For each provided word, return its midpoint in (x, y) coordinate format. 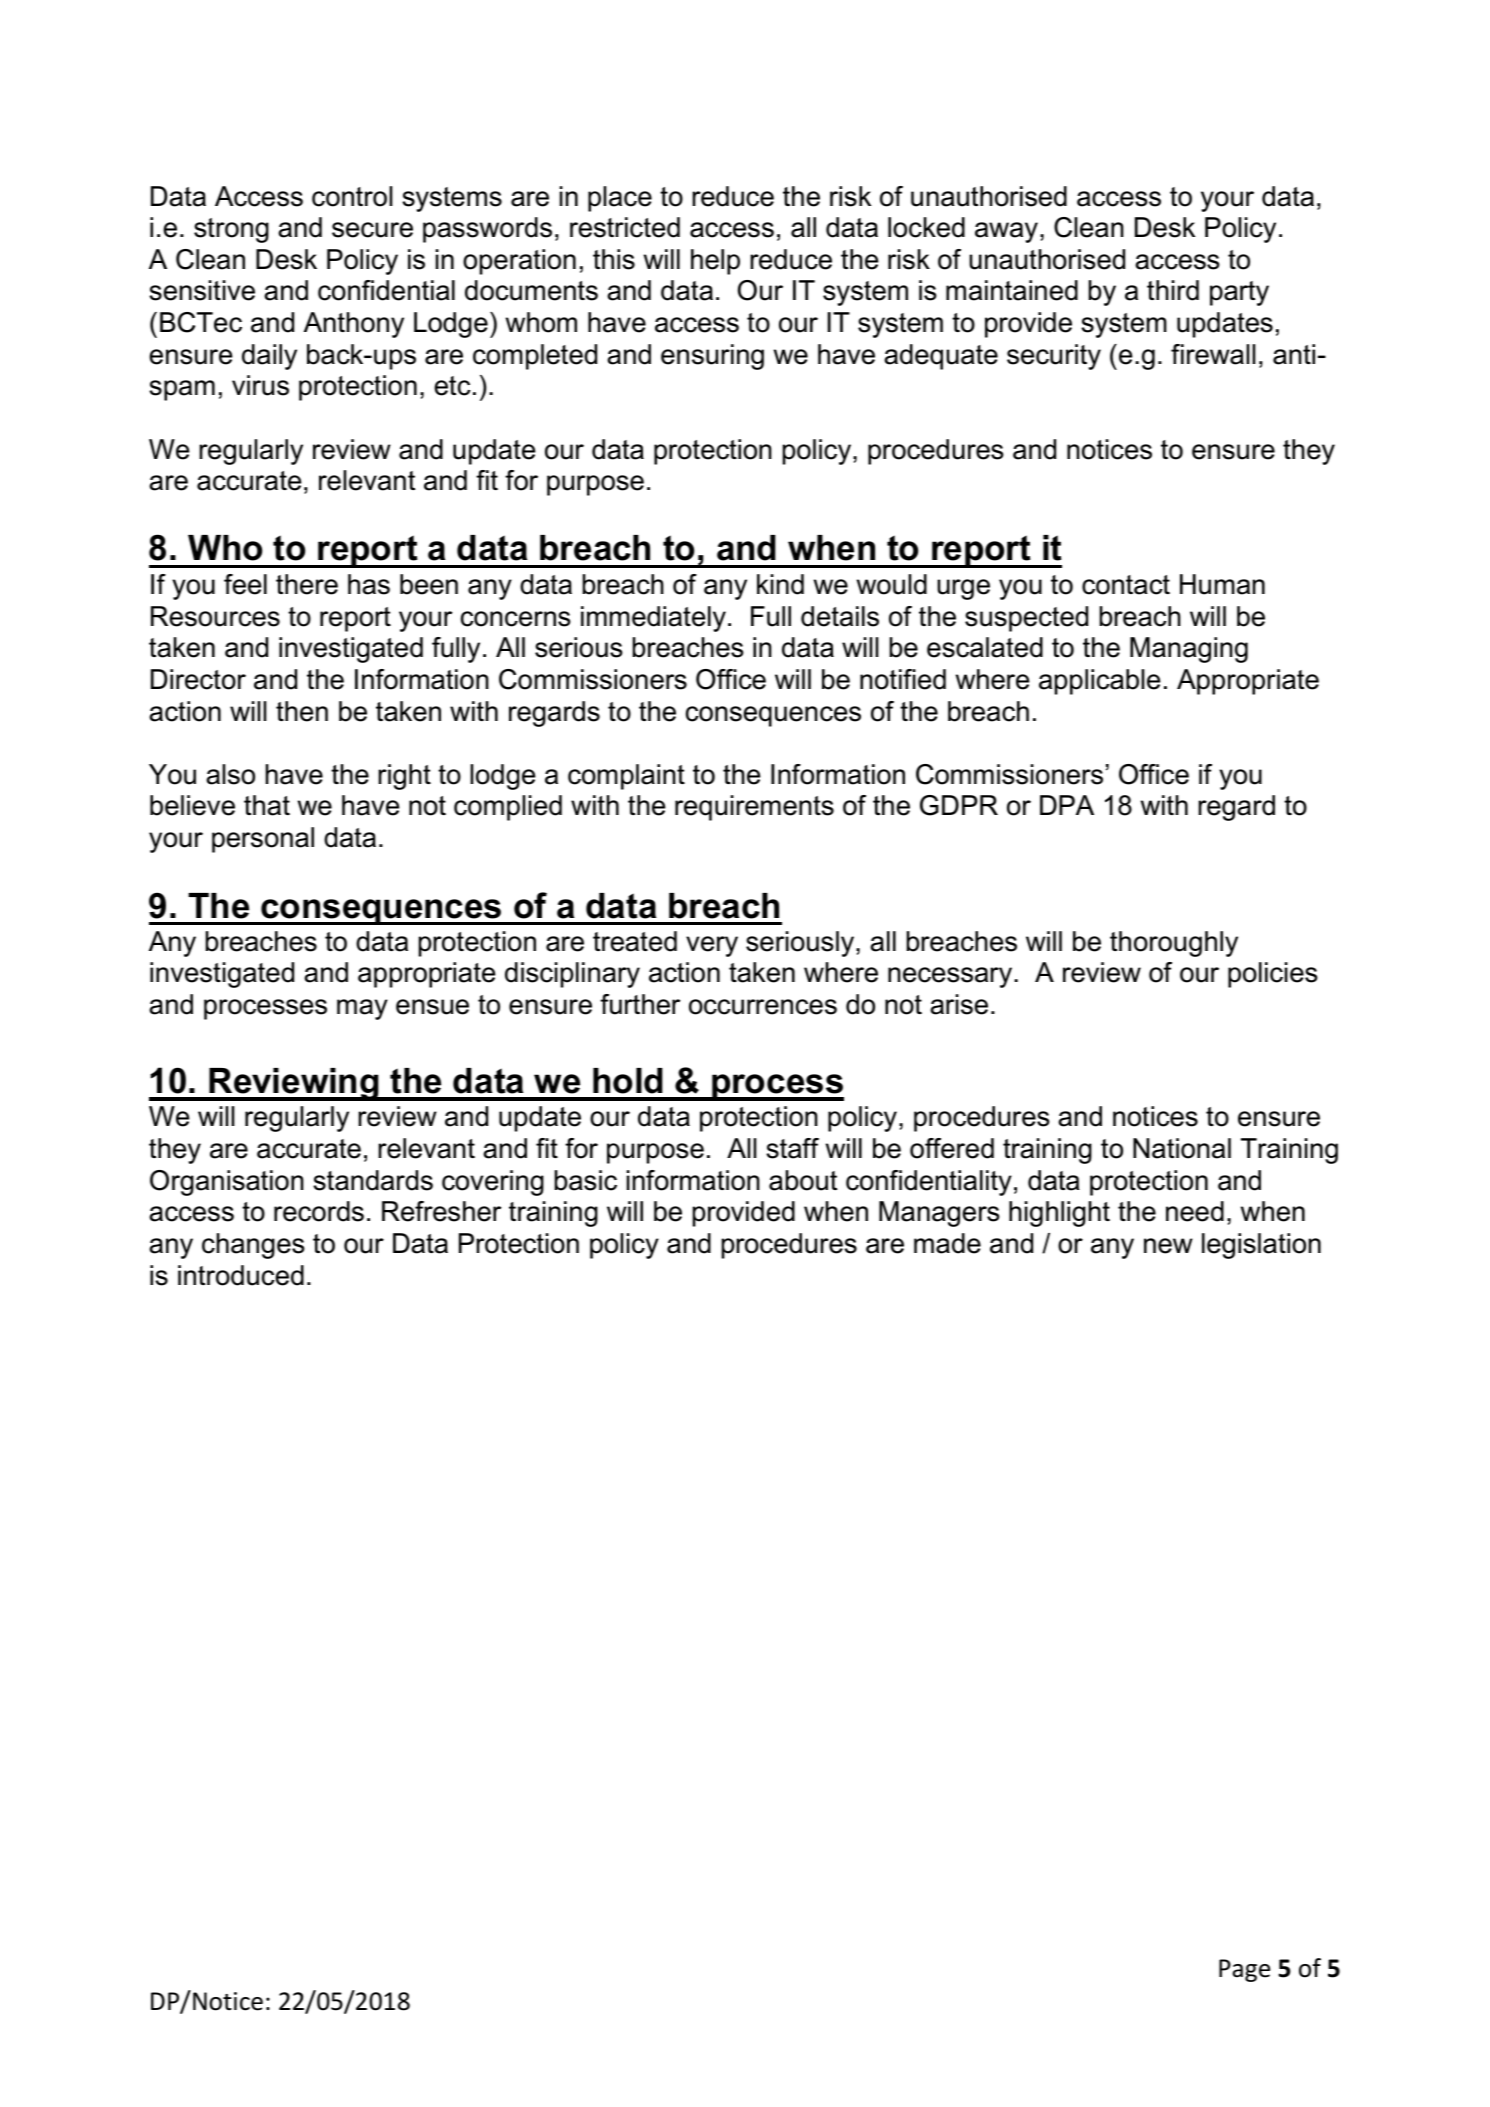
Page (1244, 1970)
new (1168, 1246)
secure (372, 230)
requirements (754, 808)
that (267, 805)
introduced (241, 1275)
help (715, 262)
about (803, 1180)
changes (253, 1246)
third (1173, 290)
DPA (1067, 805)
